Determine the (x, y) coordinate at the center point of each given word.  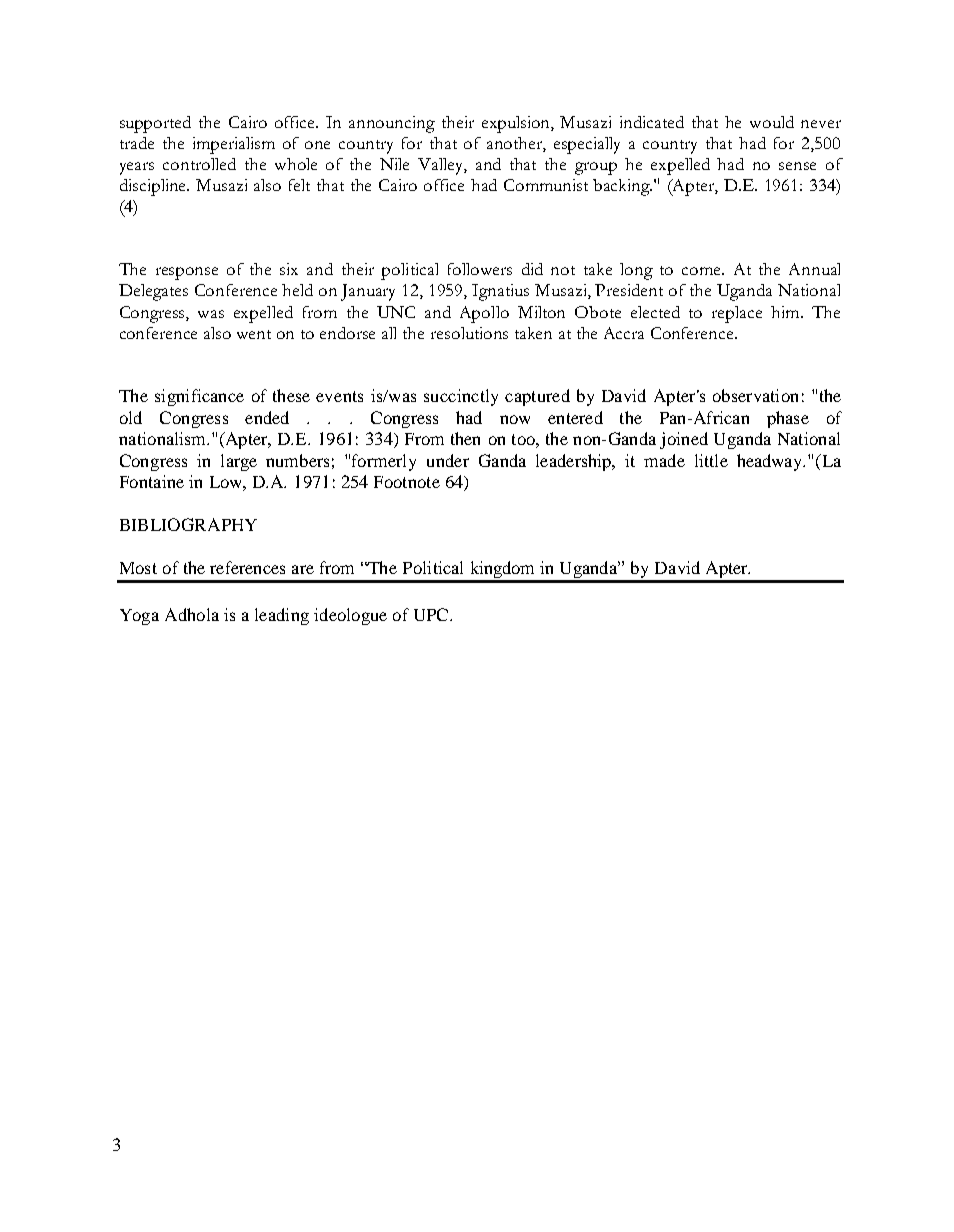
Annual (814, 269)
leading (282, 616)
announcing (392, 124)
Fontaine (152, 481)
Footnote (407, 482)
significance (199, 397)
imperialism (234, 145)
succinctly (461, 397)
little (711, 460)
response (187, 273)
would (772, 122)
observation (755, 395)
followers (480, 269)
